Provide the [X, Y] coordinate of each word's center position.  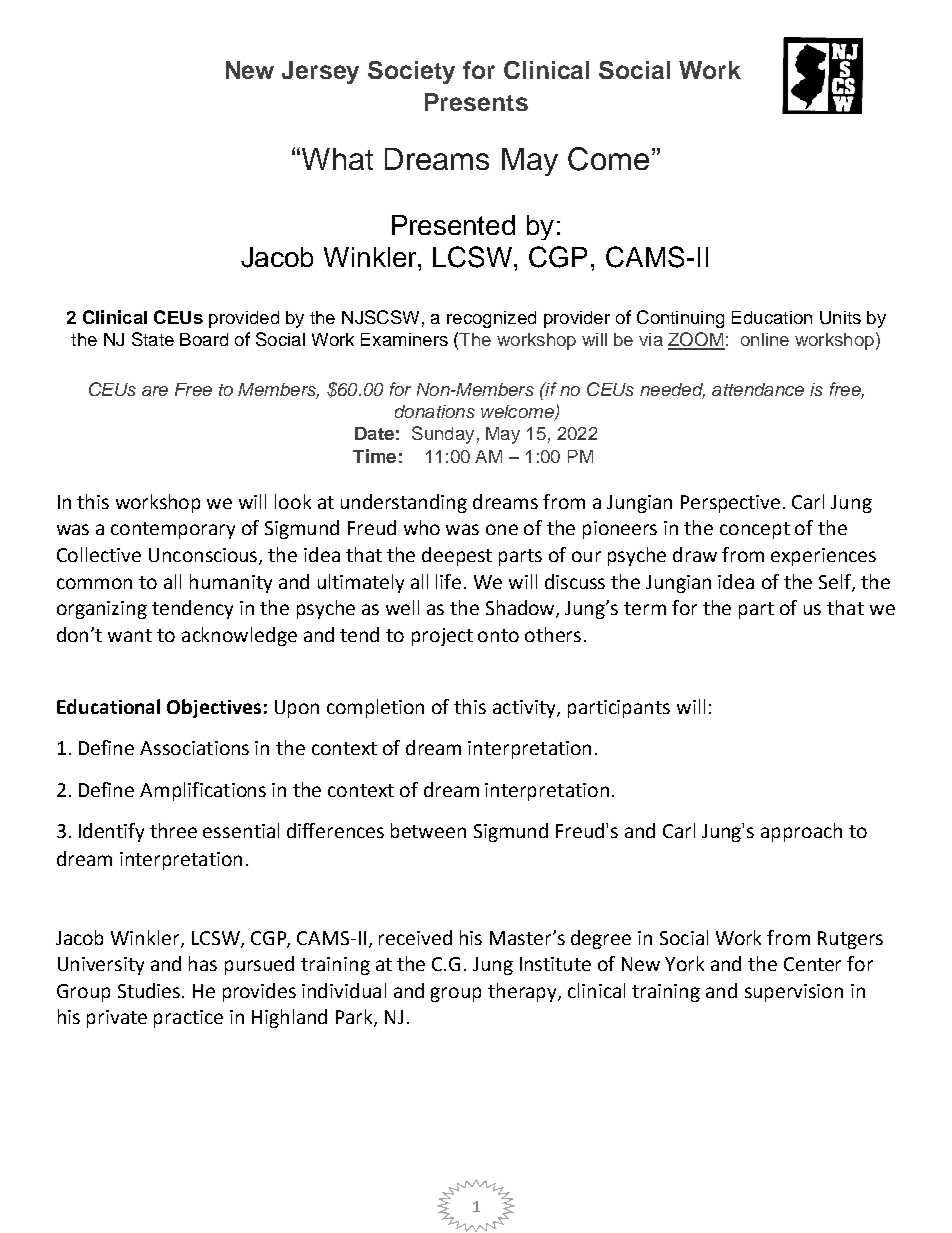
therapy [523, 992]
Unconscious [204, 556]
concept [755, 530]
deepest [457, 556]
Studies [150, 990]
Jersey [320, 72]
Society [411, 72]
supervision [794, 993]
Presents [476, 102]
